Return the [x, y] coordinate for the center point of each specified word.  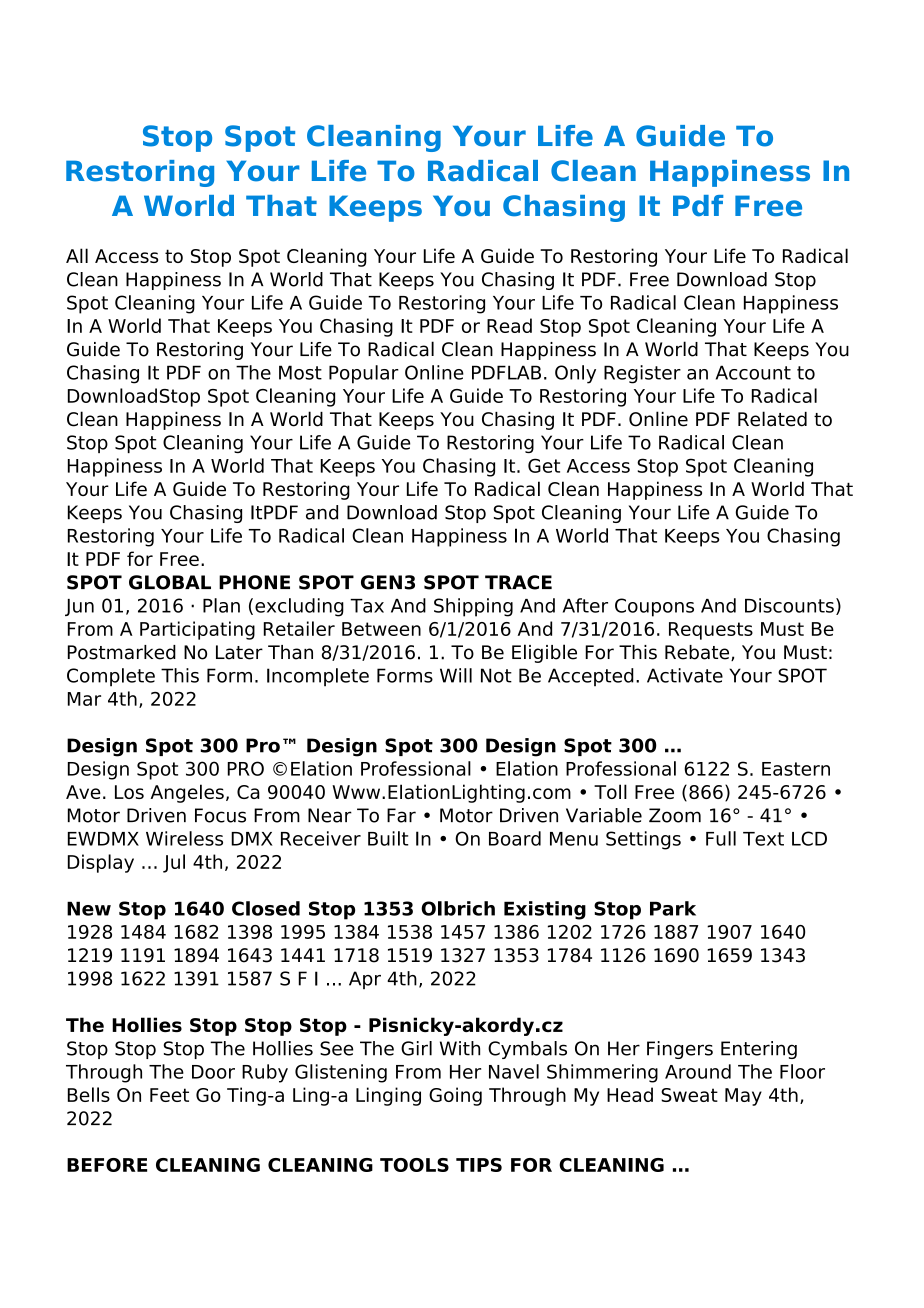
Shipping [473, 607]
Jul [174, 863]
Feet [169, 1095]
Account [753, 372]
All [77, 255]
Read [509, 325]
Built [388, 838]
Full [721, 838]
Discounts [789, 605]
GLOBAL [170, 582]
